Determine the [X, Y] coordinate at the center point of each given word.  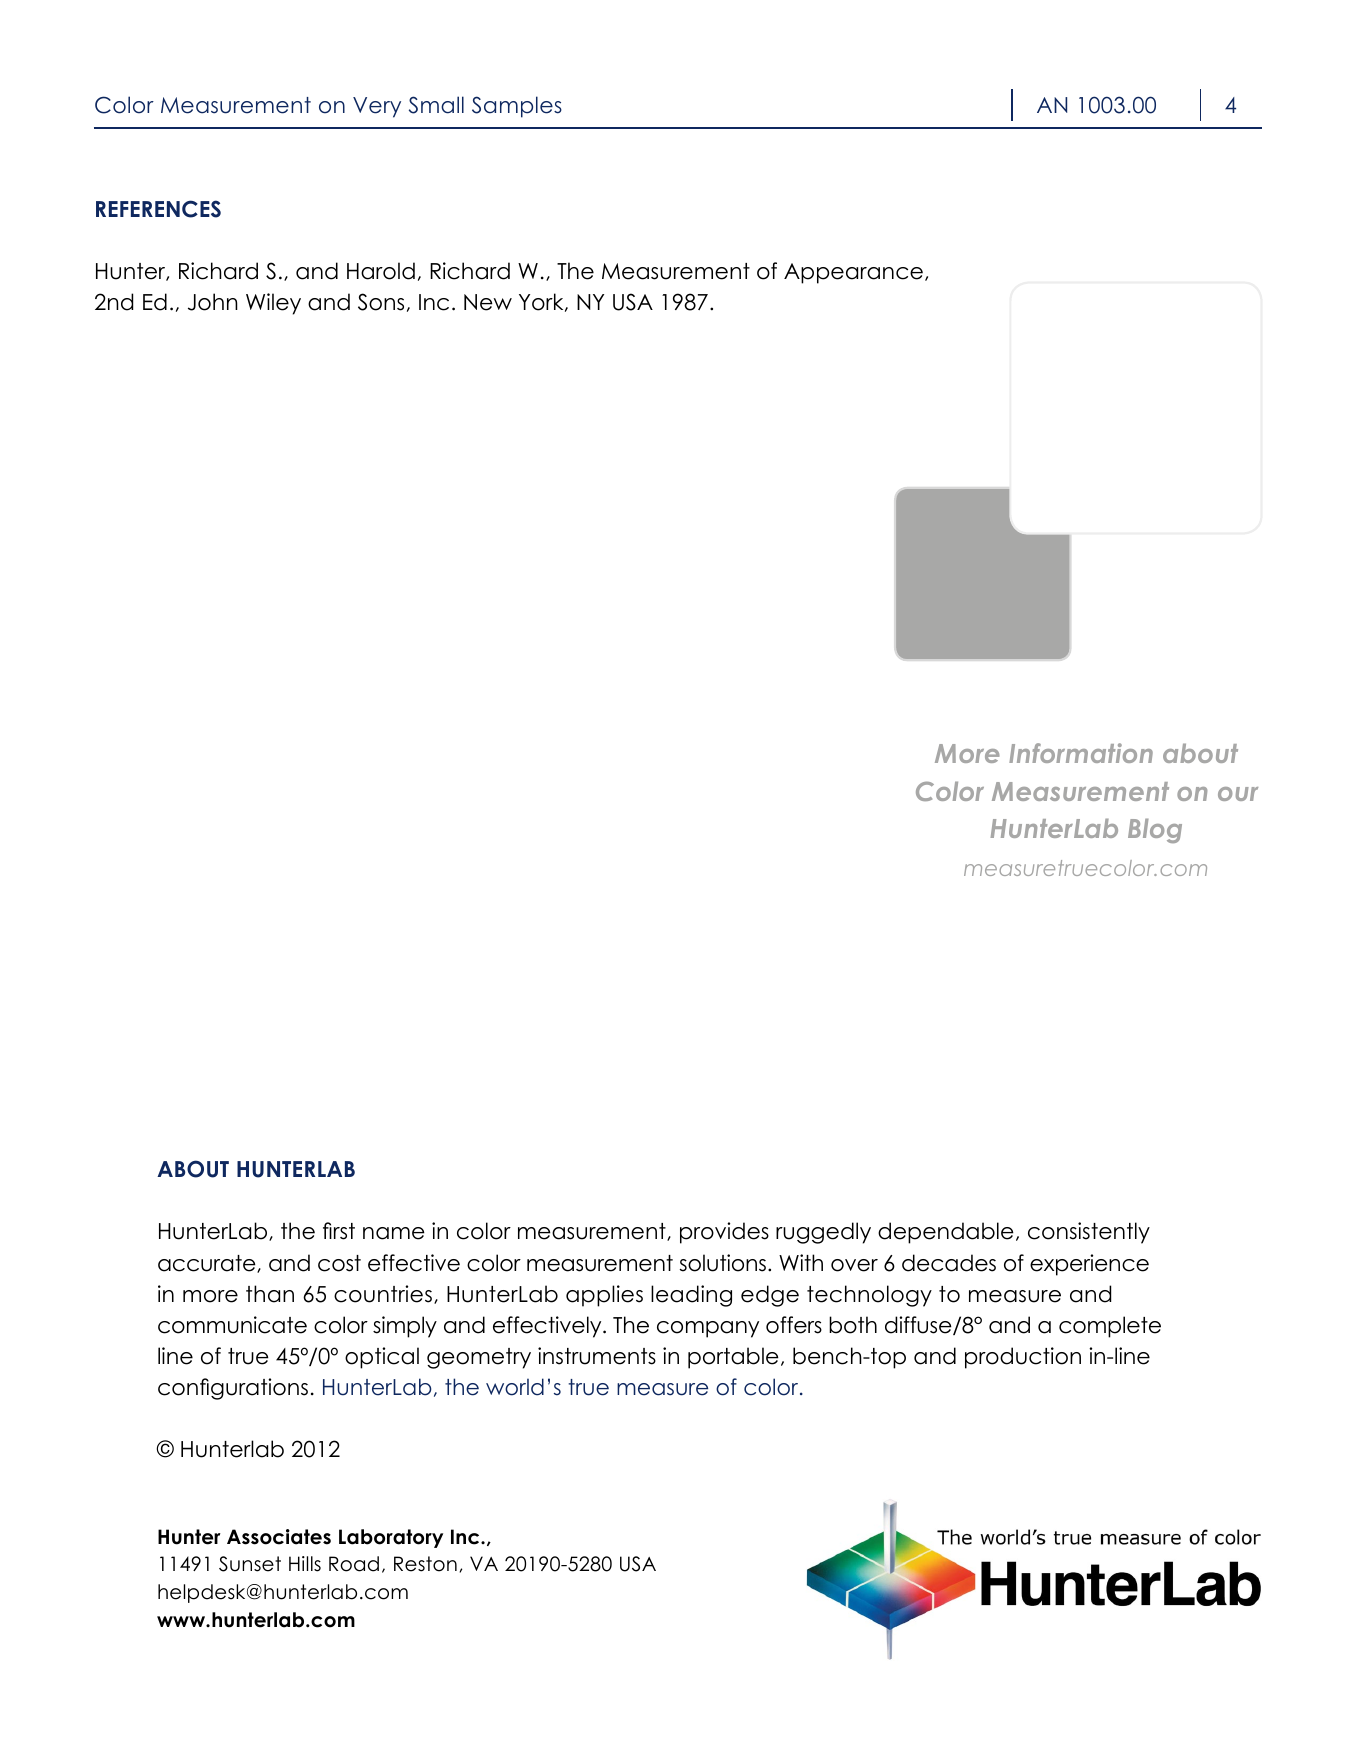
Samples [517, 107]
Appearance [853, 273]
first [339, 1231]
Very [377, 107]
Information [1081, 753]
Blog [1155, 830]
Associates [279, 1537]
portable [733, 1358]
